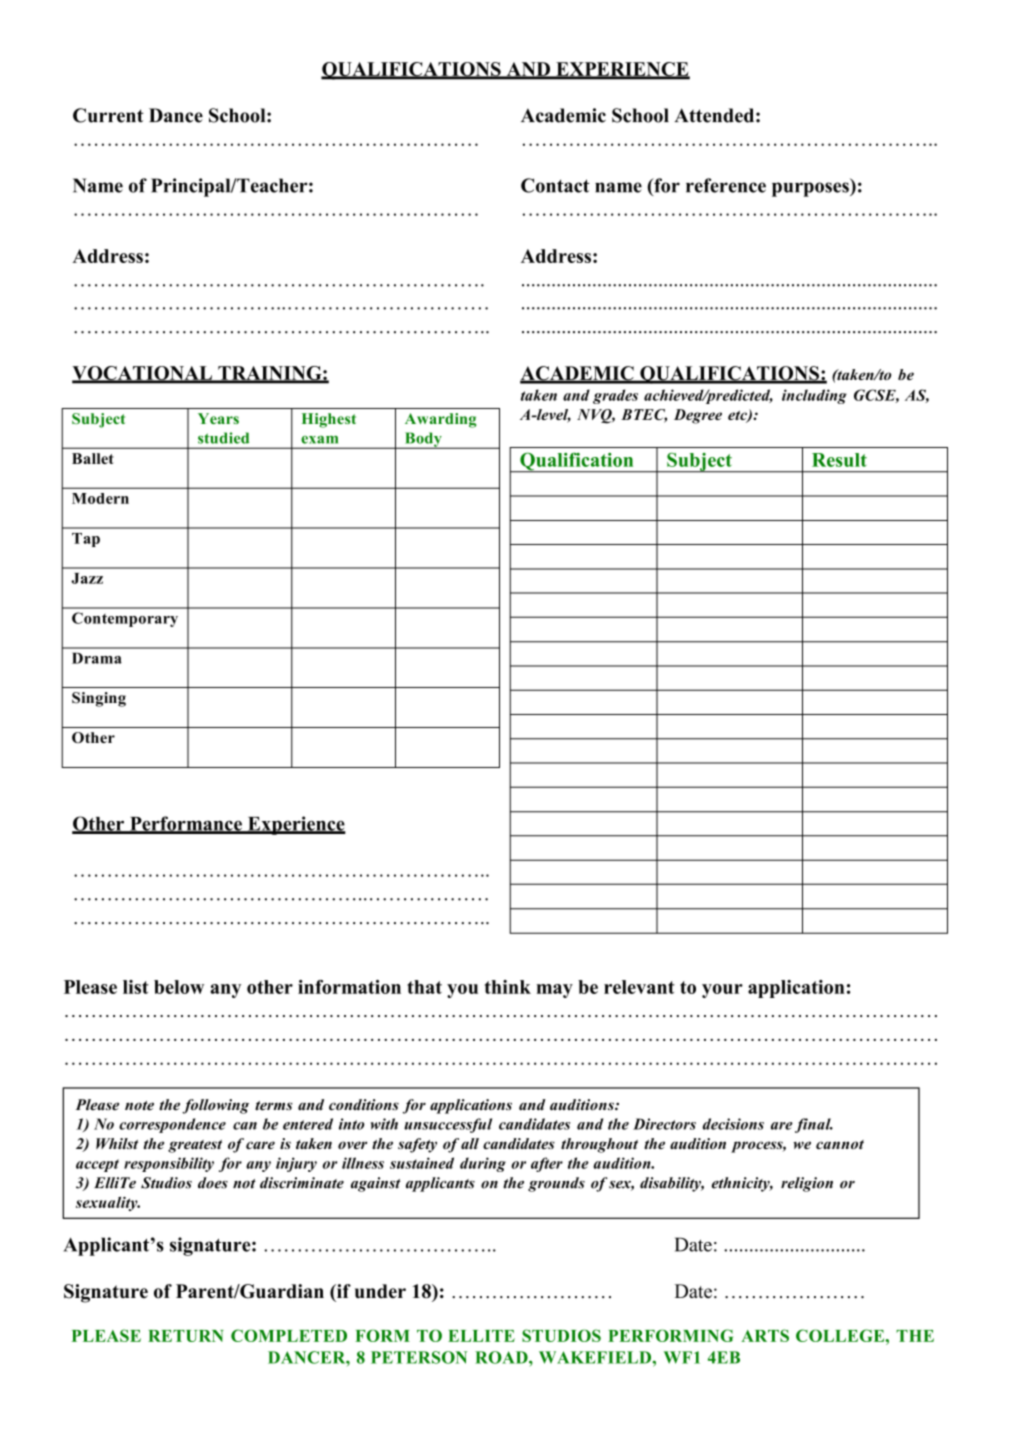 Image resolution: width=1012 pixels, height=1430 pixels. I want to click on Body, so click(423, 440).
